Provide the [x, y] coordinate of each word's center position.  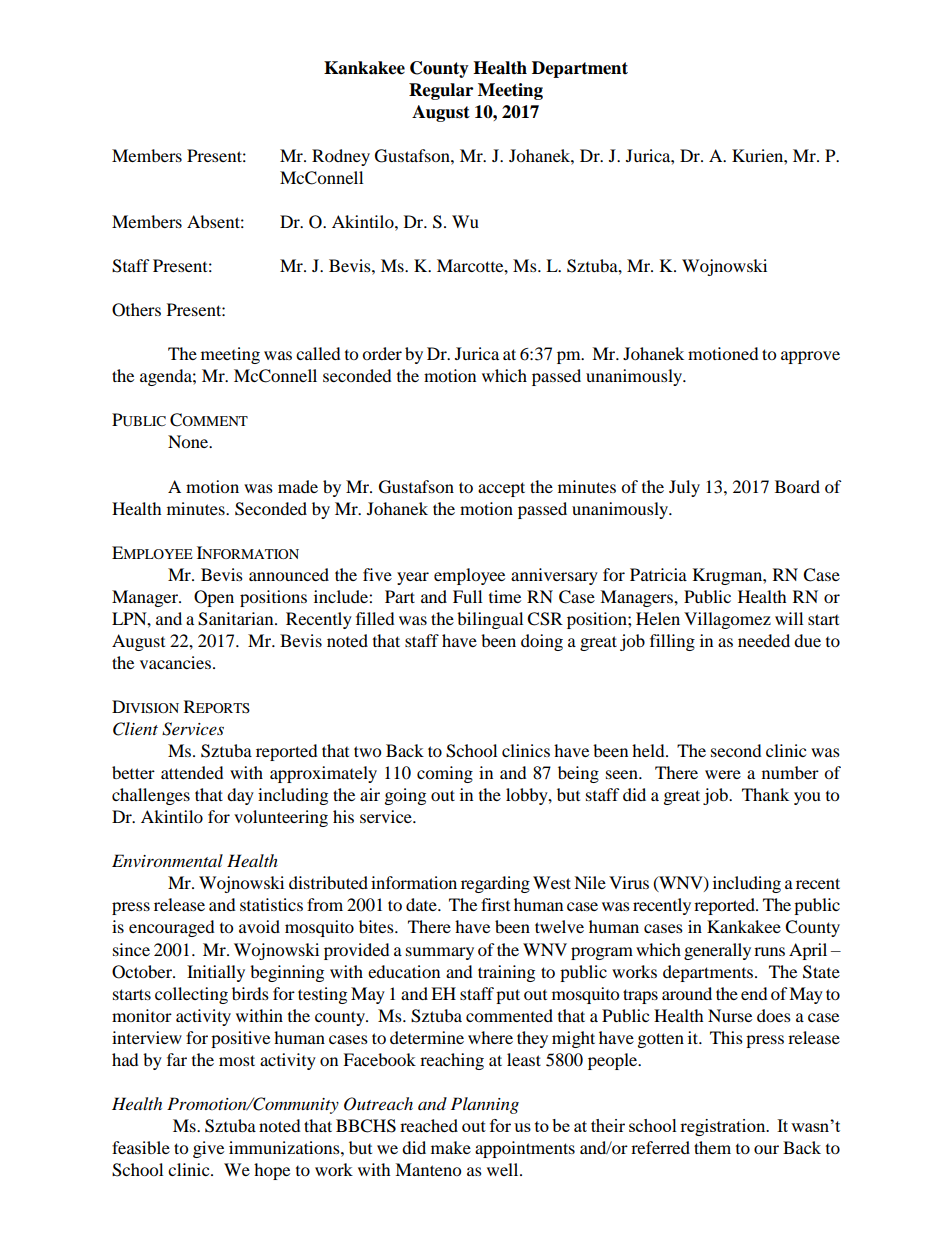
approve [810, 357]
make [451, 1147]
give [208, 1149]
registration [724, 1127]
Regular [441, 91]
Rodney [341, 157]
